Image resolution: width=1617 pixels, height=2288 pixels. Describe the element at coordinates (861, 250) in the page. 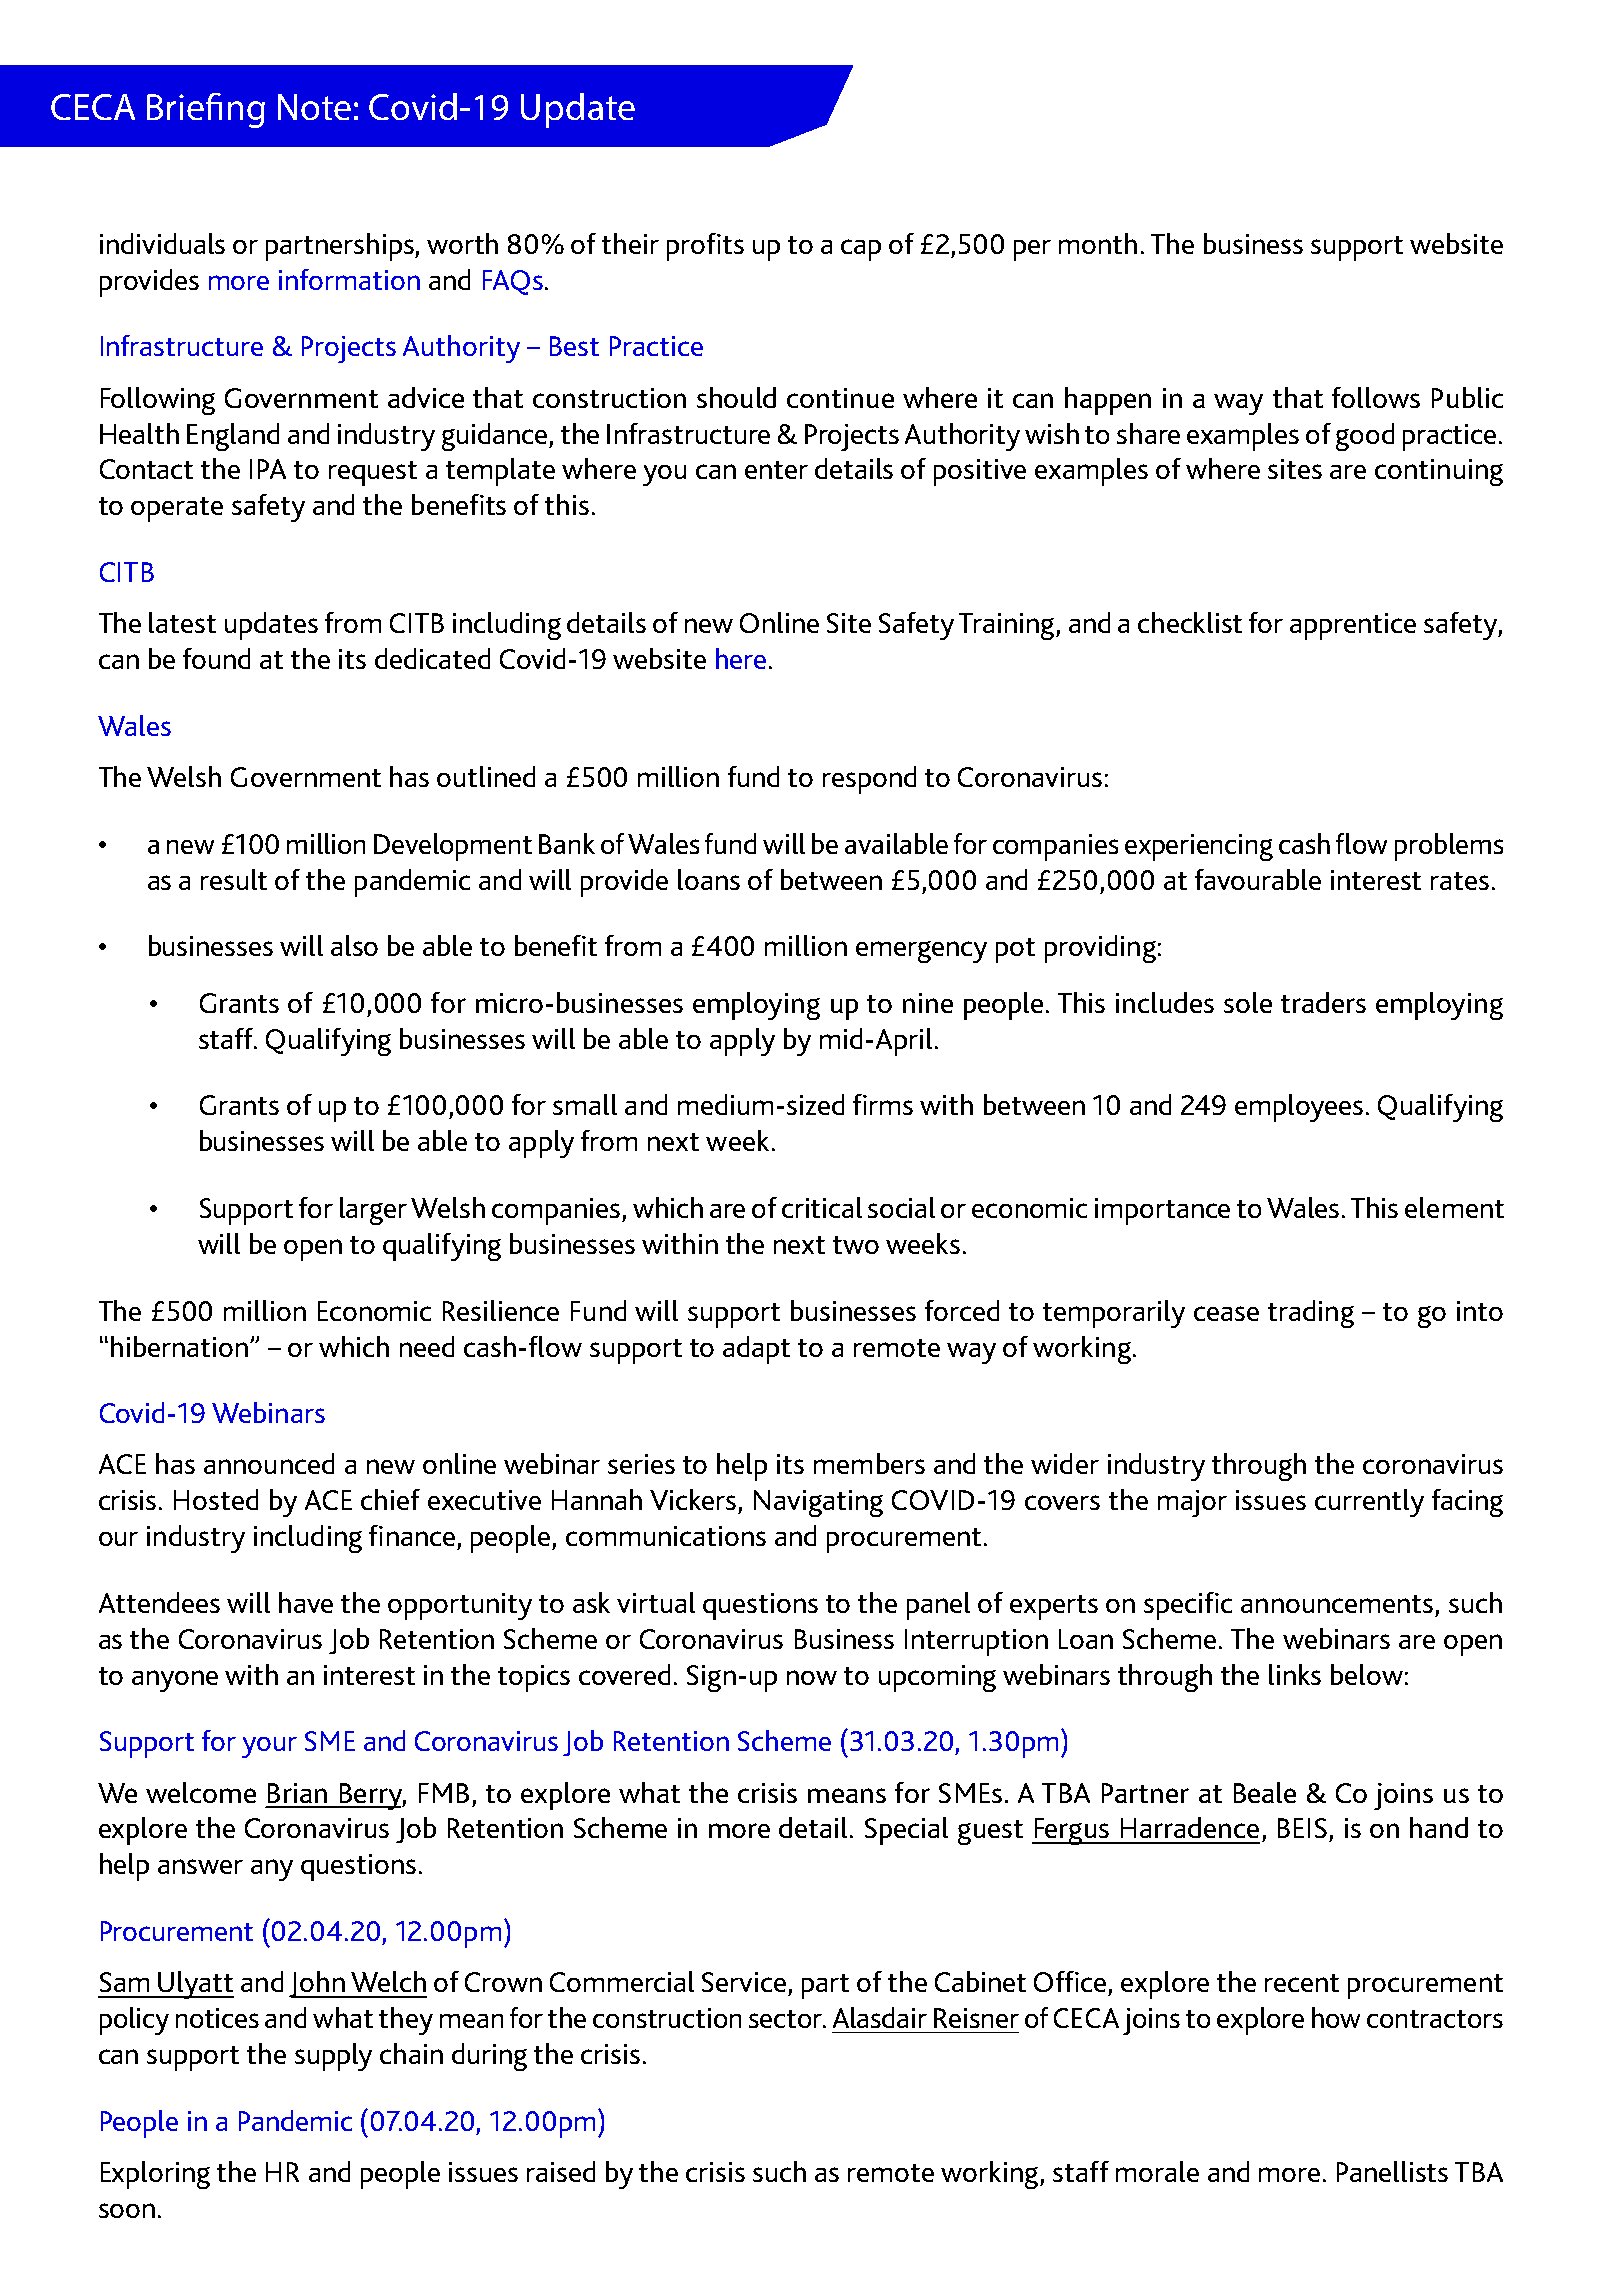

I see `cap` at that location.
